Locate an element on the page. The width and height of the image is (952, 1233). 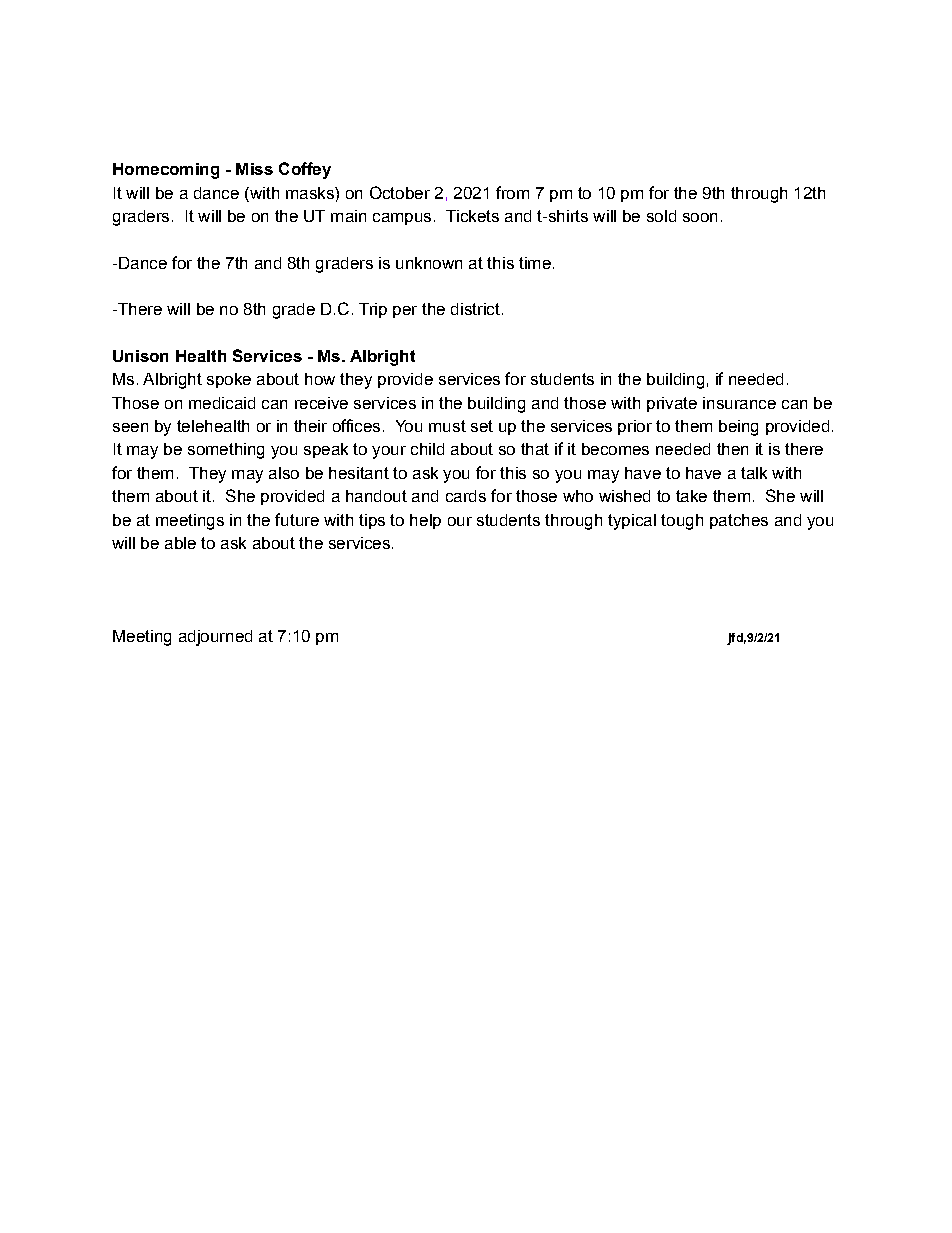
tough is located at coordinates (682, 522).
